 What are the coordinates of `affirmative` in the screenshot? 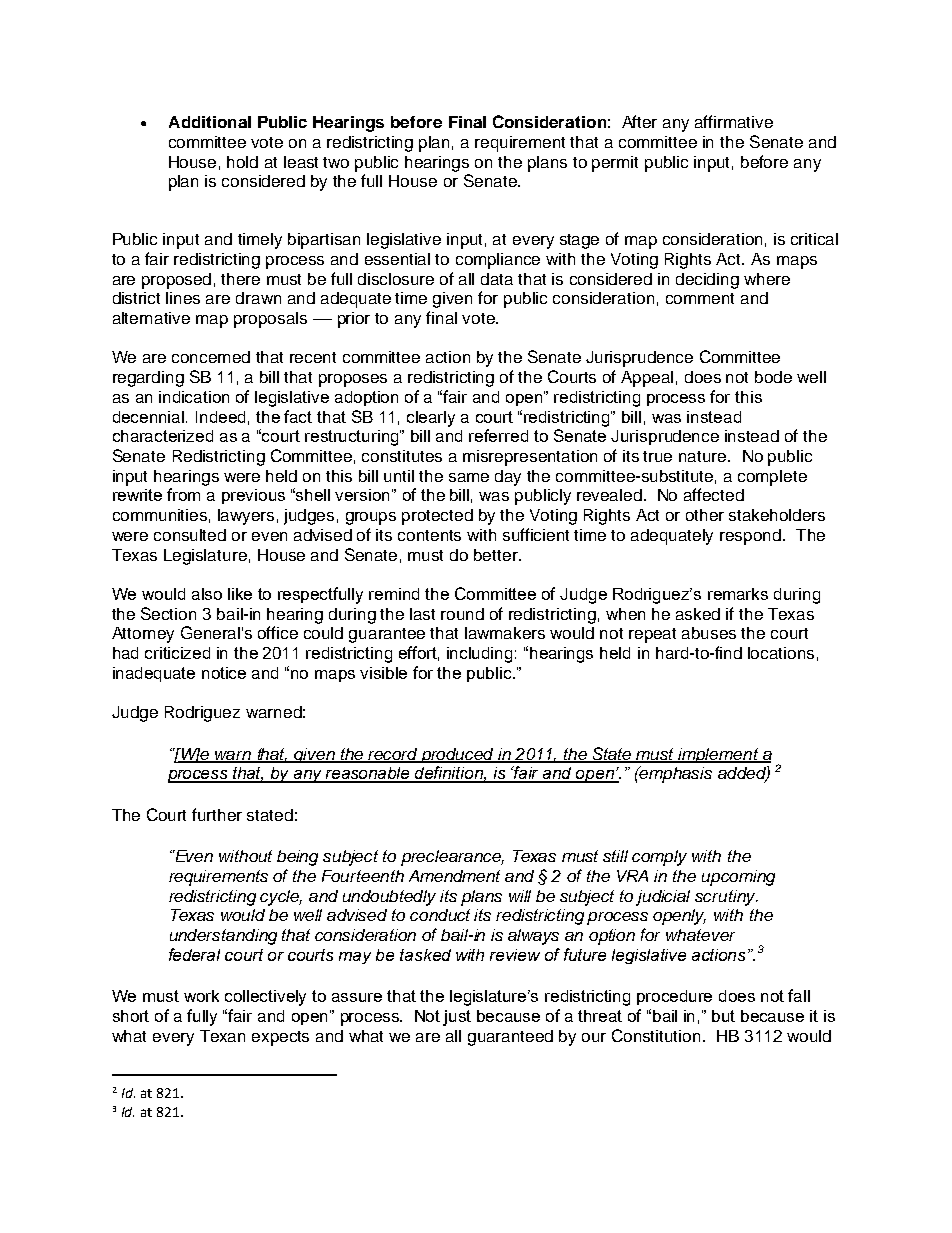 It's located at (734, 121).
